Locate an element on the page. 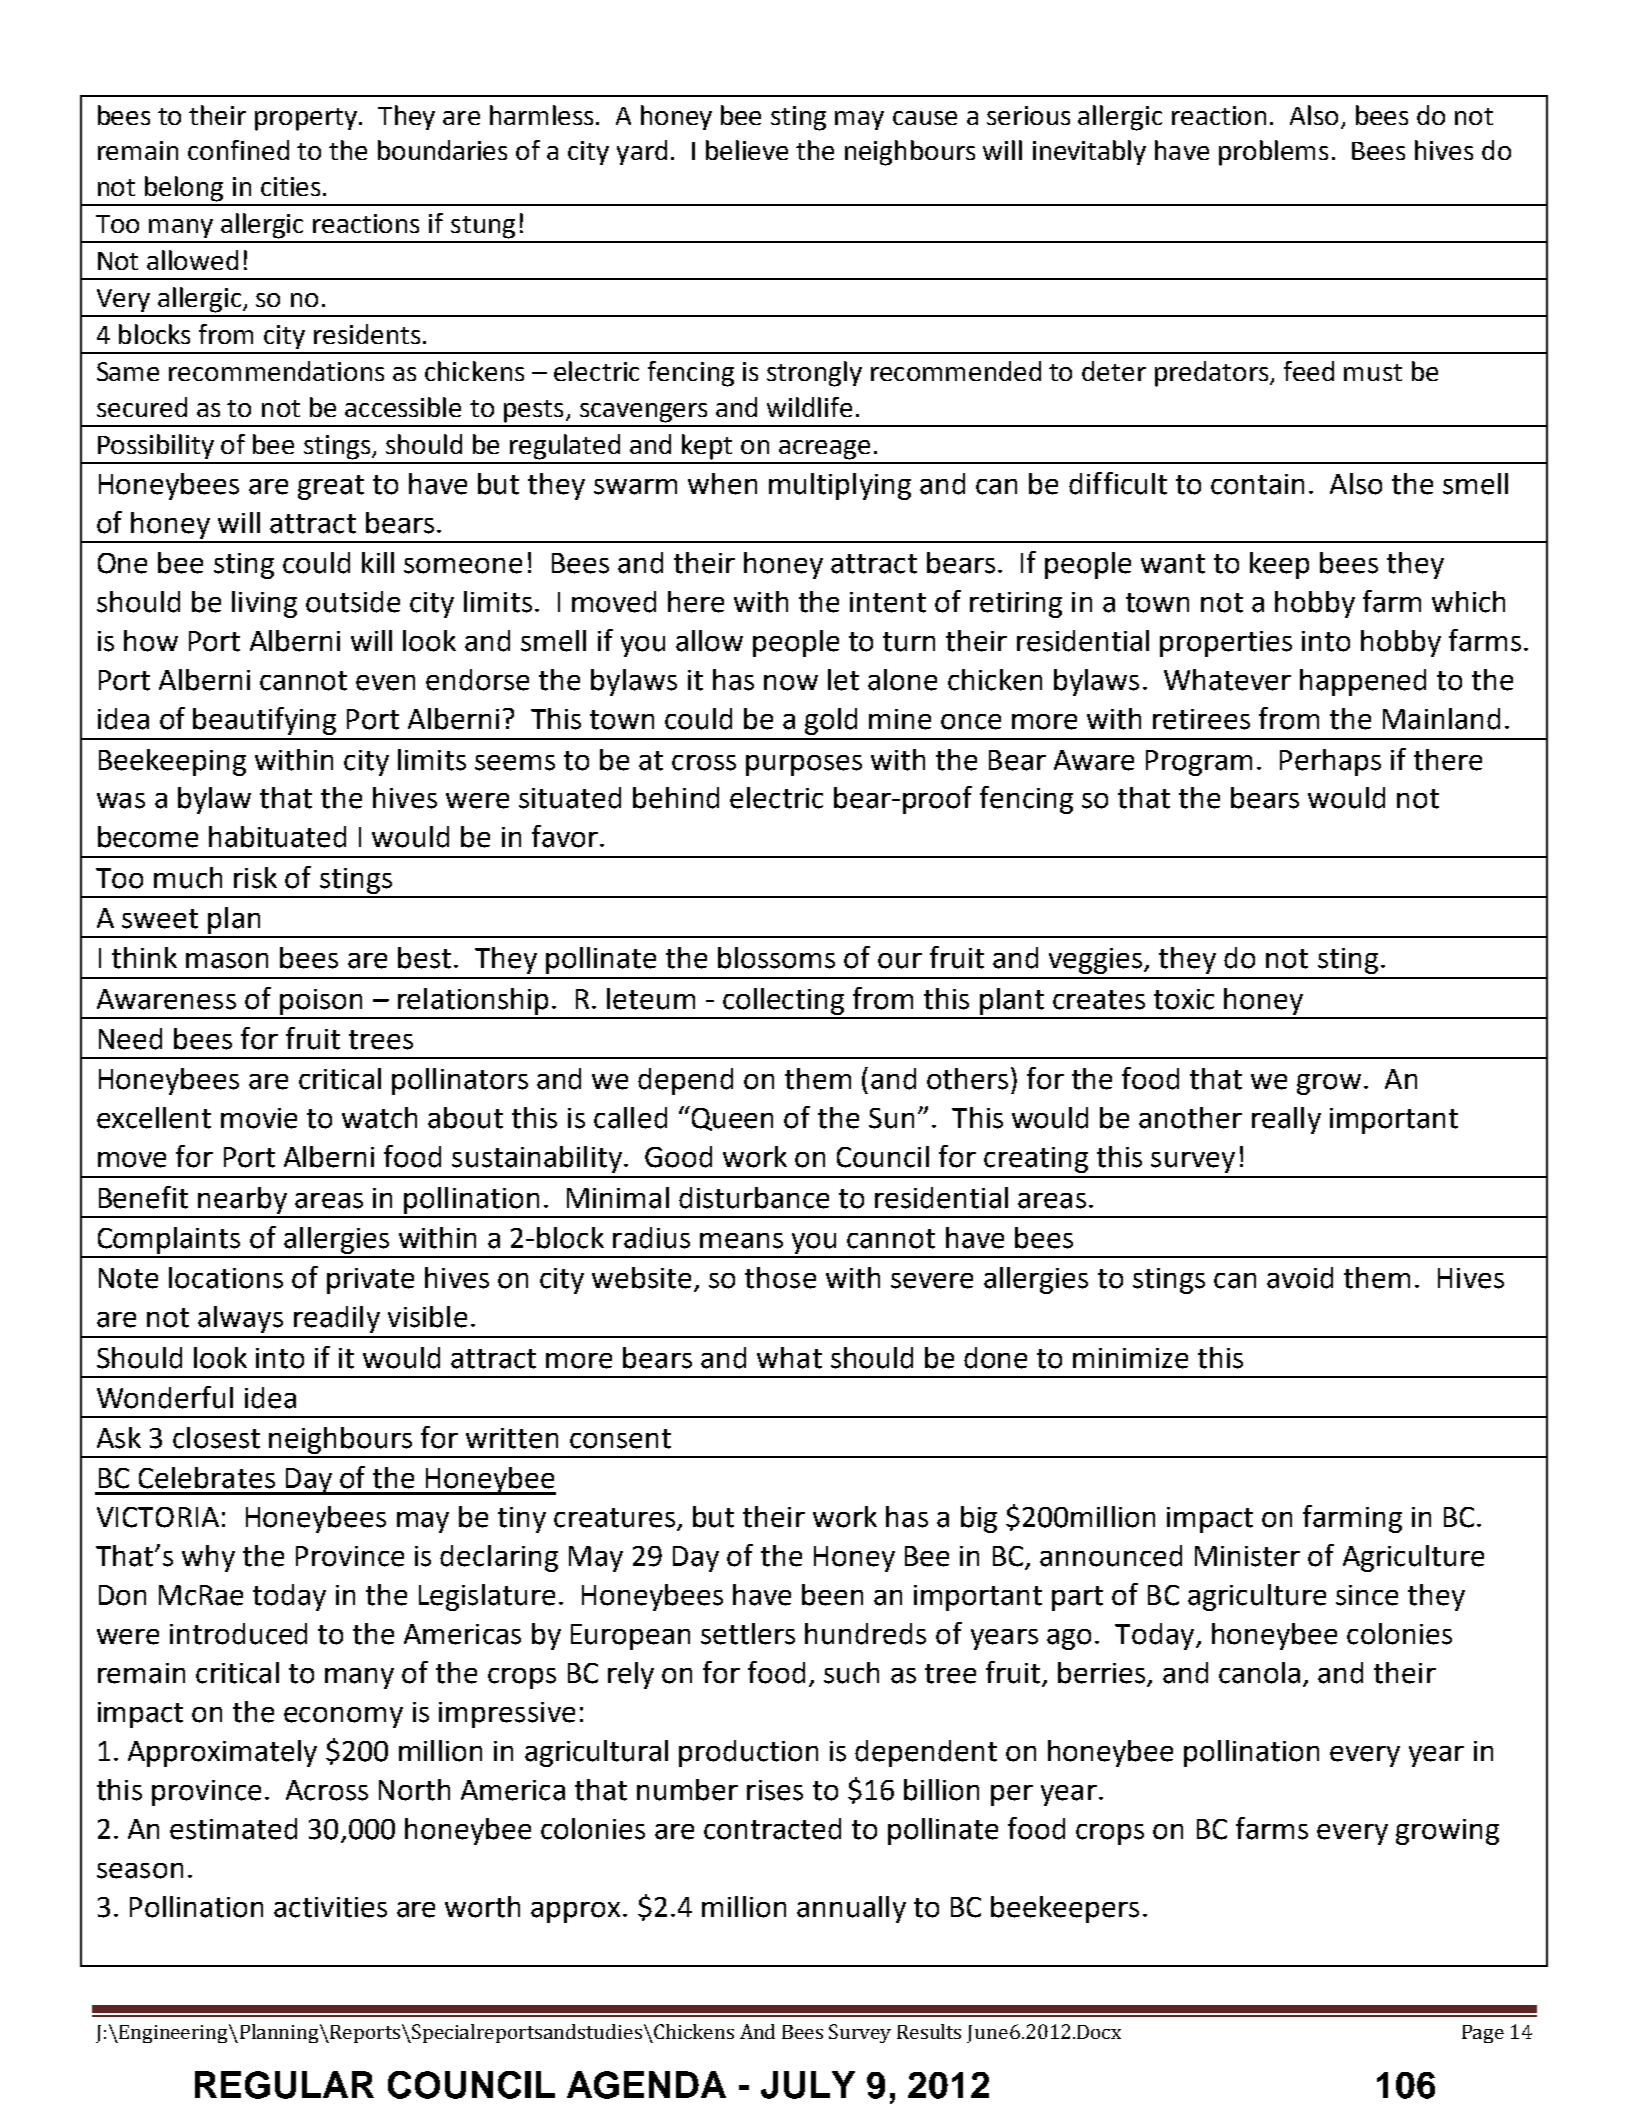 This page has width=1628, height=2107. closest is located at coordinates (216, 1438).
